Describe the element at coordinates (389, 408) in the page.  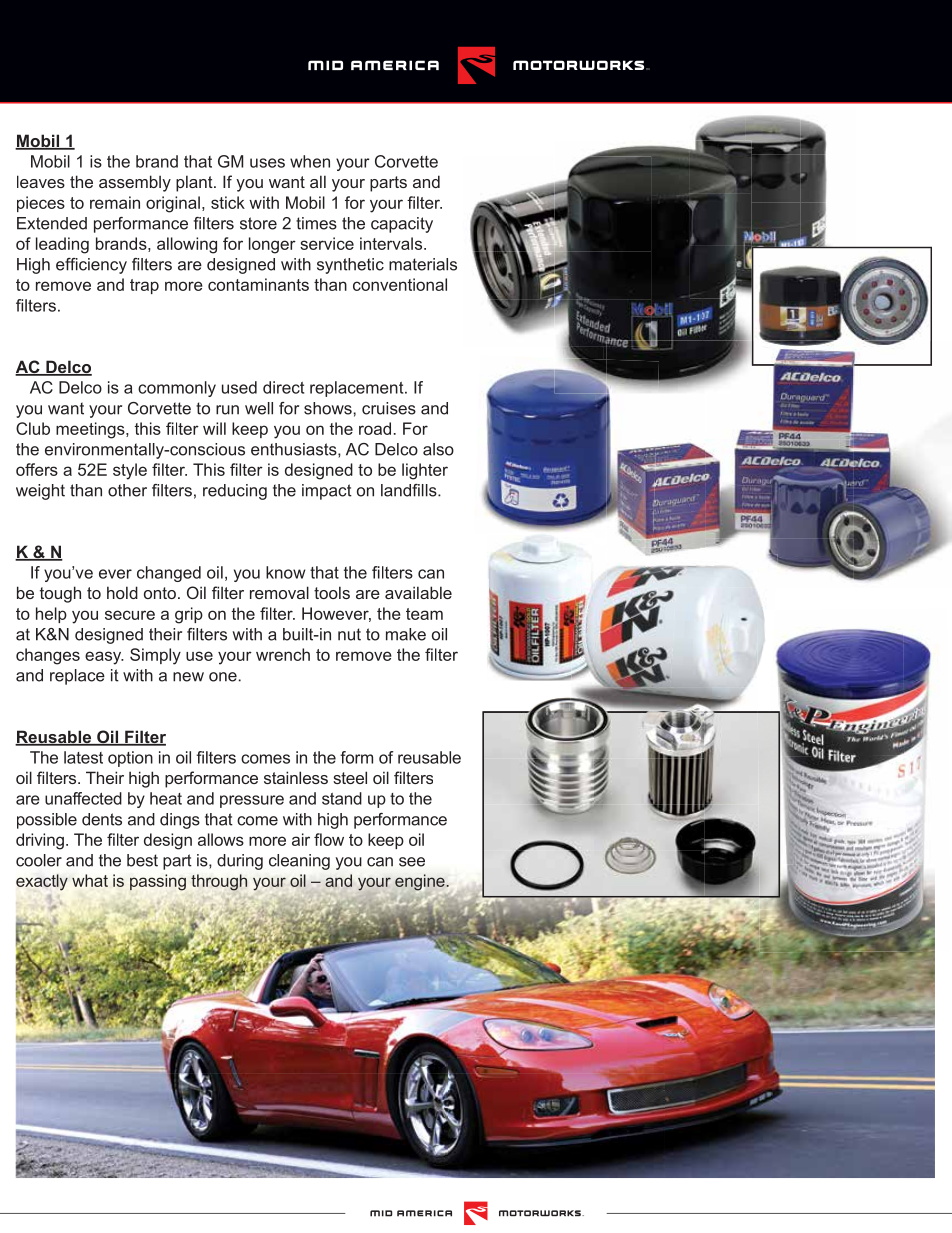
I see `cruises` at that location.
